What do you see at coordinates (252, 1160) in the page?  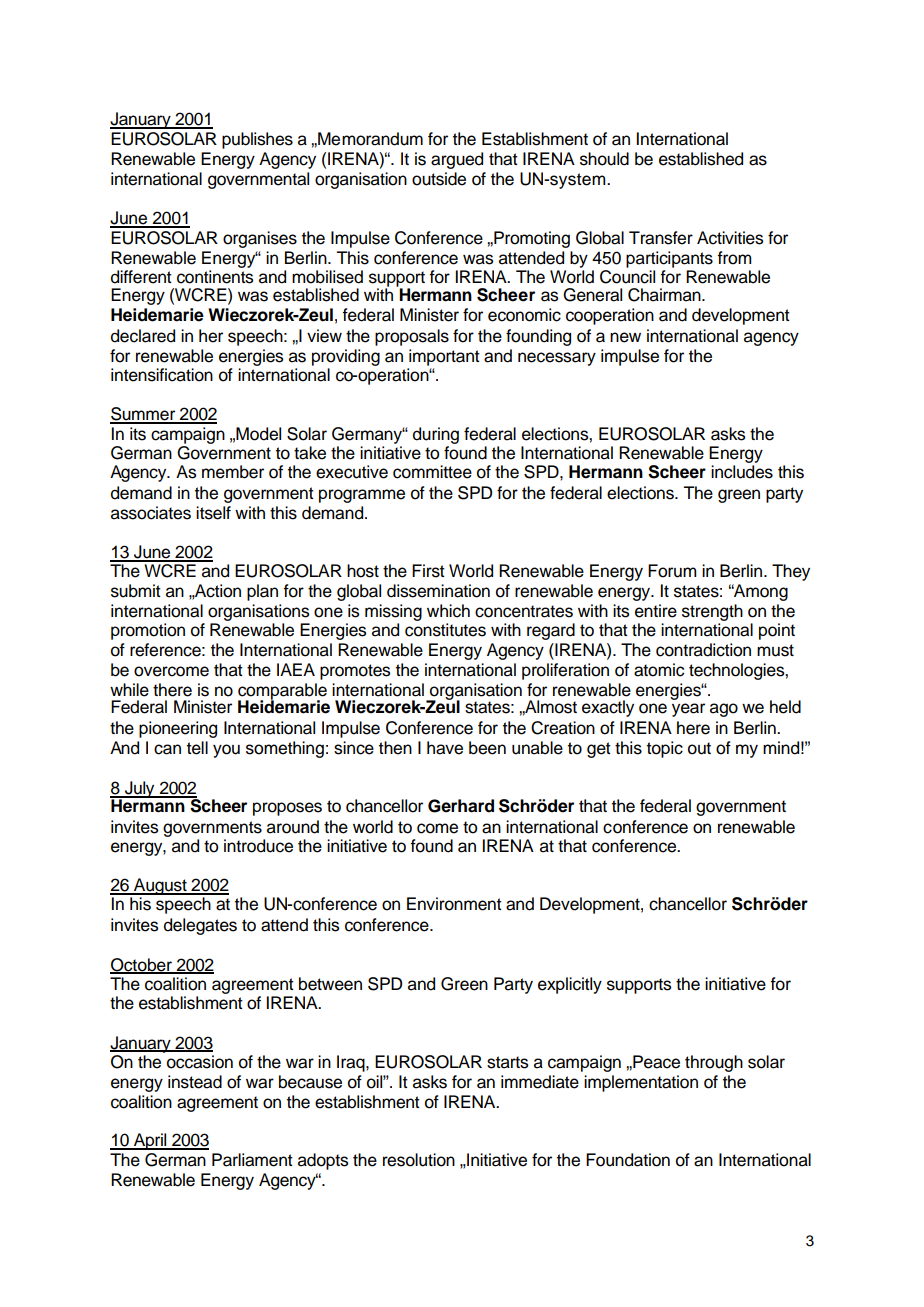 I see `Parliament` at bounding box center [252, 1160].
